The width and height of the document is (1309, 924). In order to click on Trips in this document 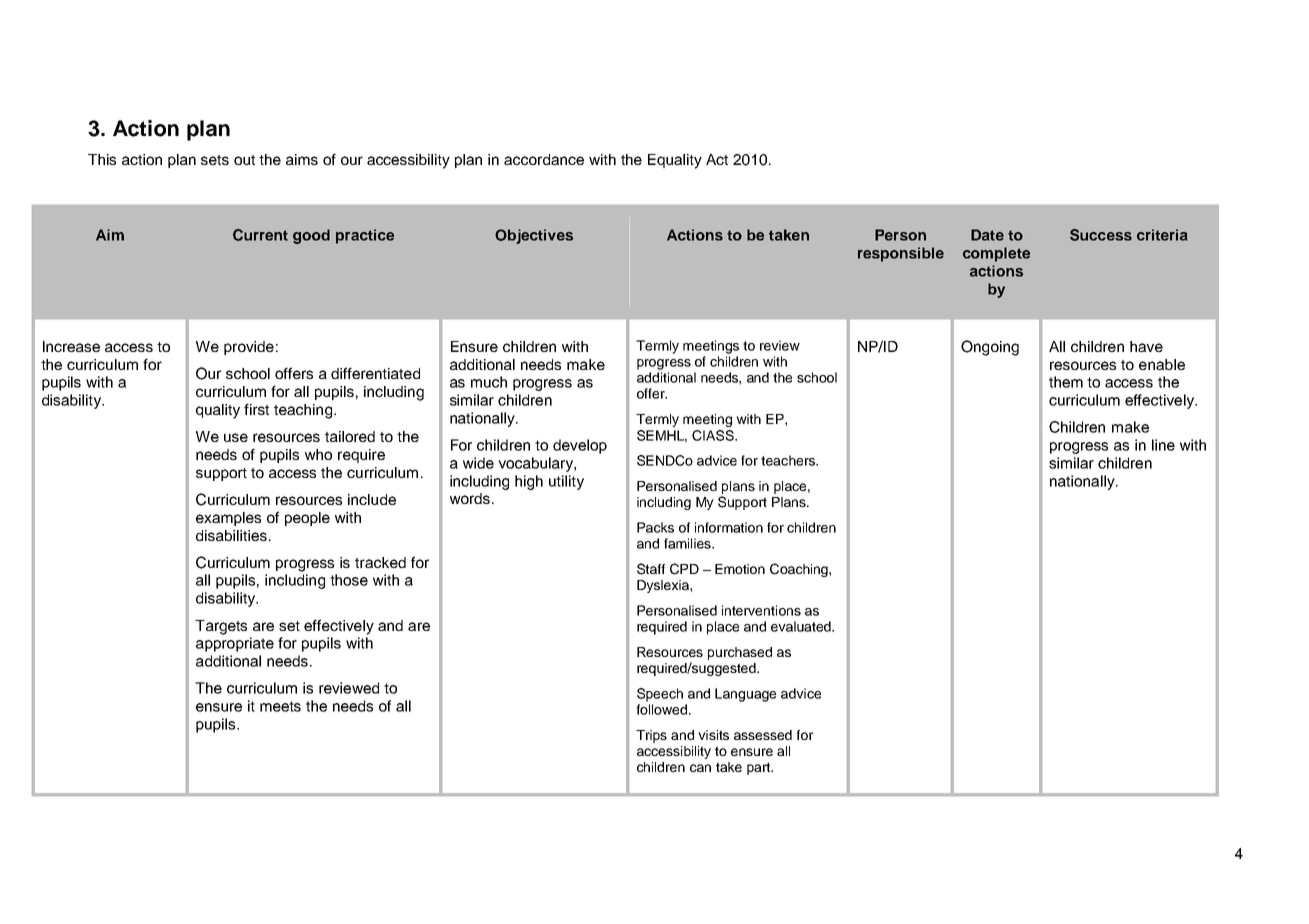, I will do `click(651, 736)`.
